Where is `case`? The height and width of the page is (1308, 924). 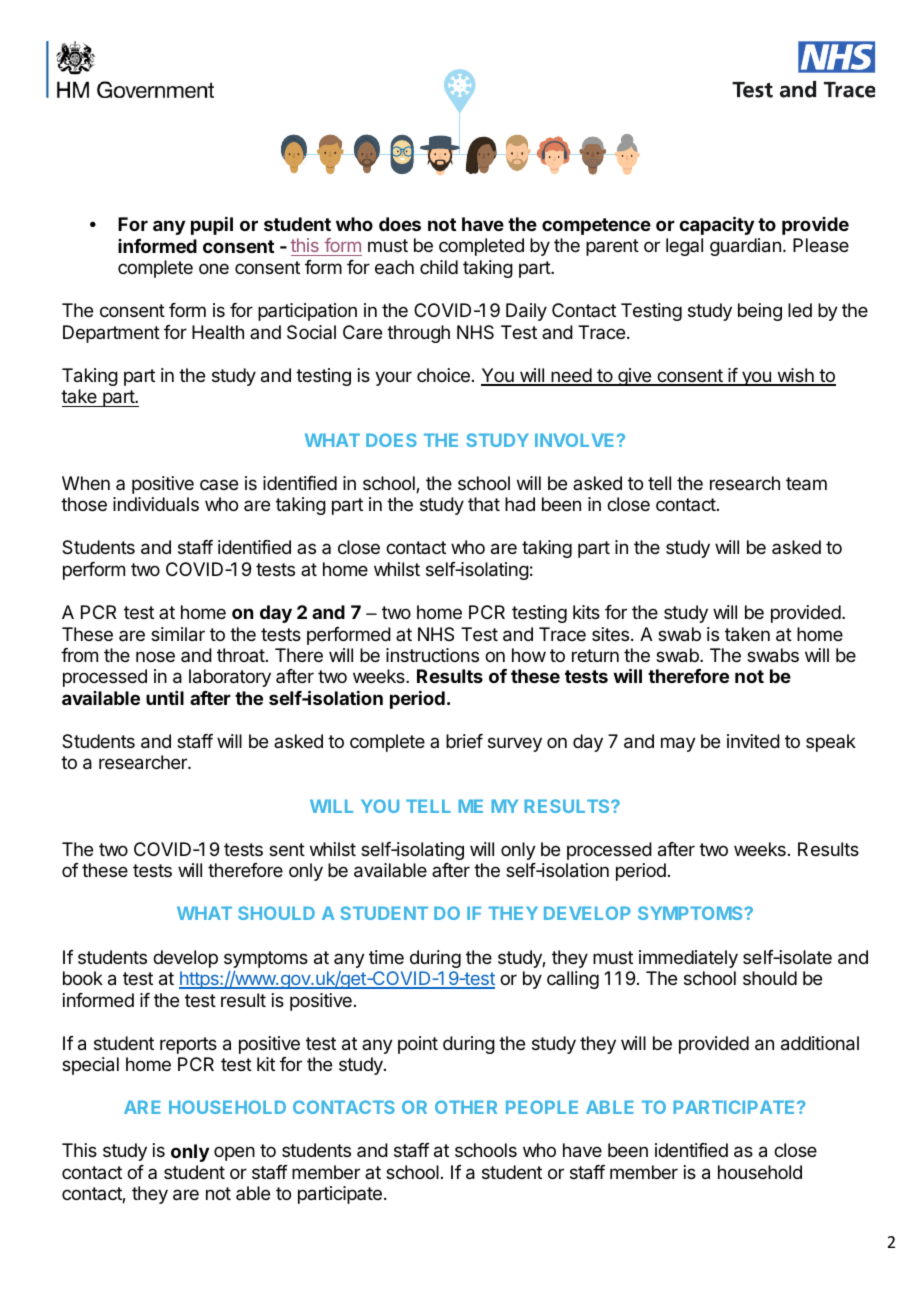
case is located at coordinates (219, 484).
